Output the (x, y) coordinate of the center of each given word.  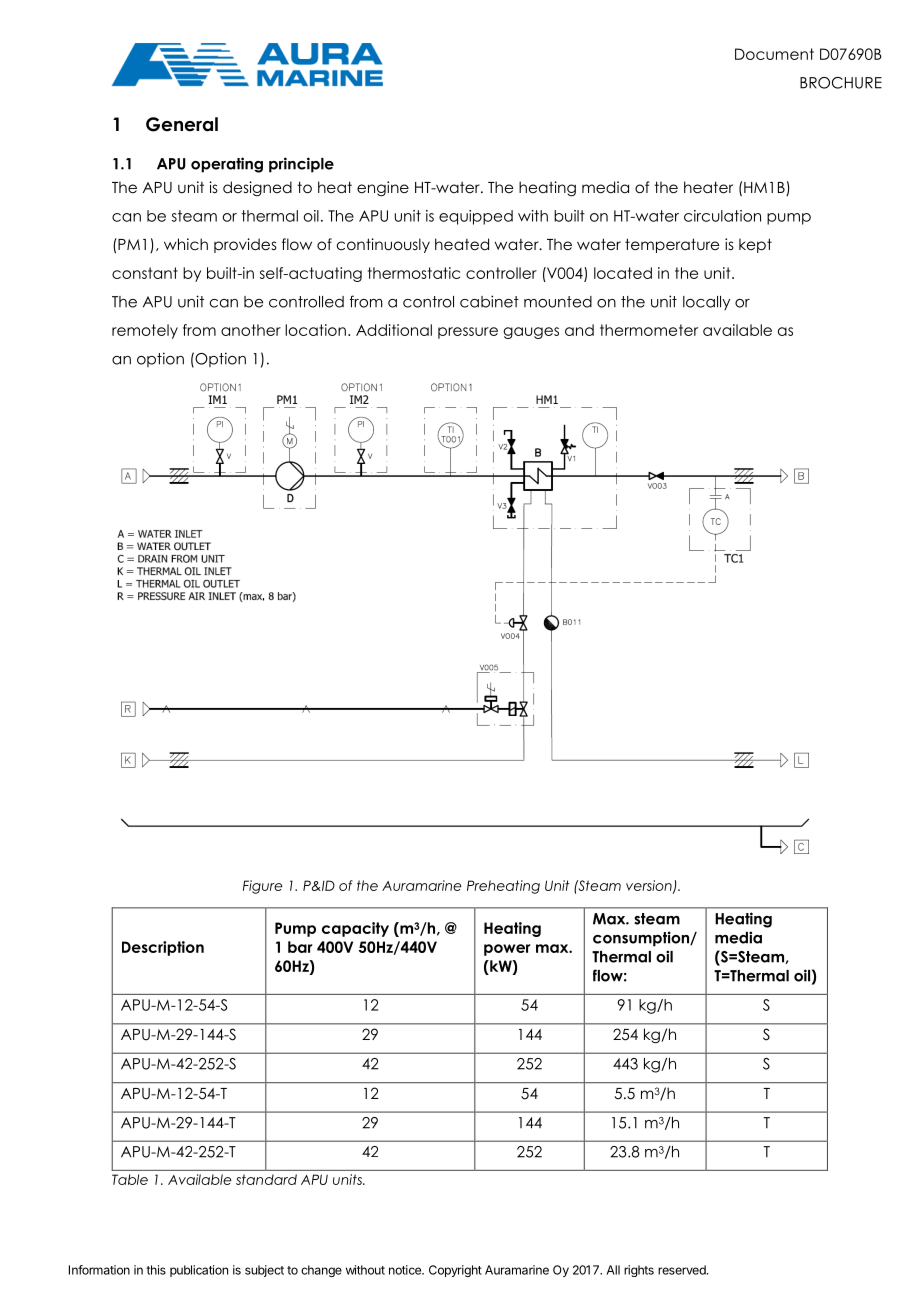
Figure (263, 887)
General (182, 124)
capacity (355, 929)
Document (774, 54)
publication (199, 1271)
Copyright (455, 1271)
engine (383, 188)
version (650, 886)
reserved (683, 1270)
